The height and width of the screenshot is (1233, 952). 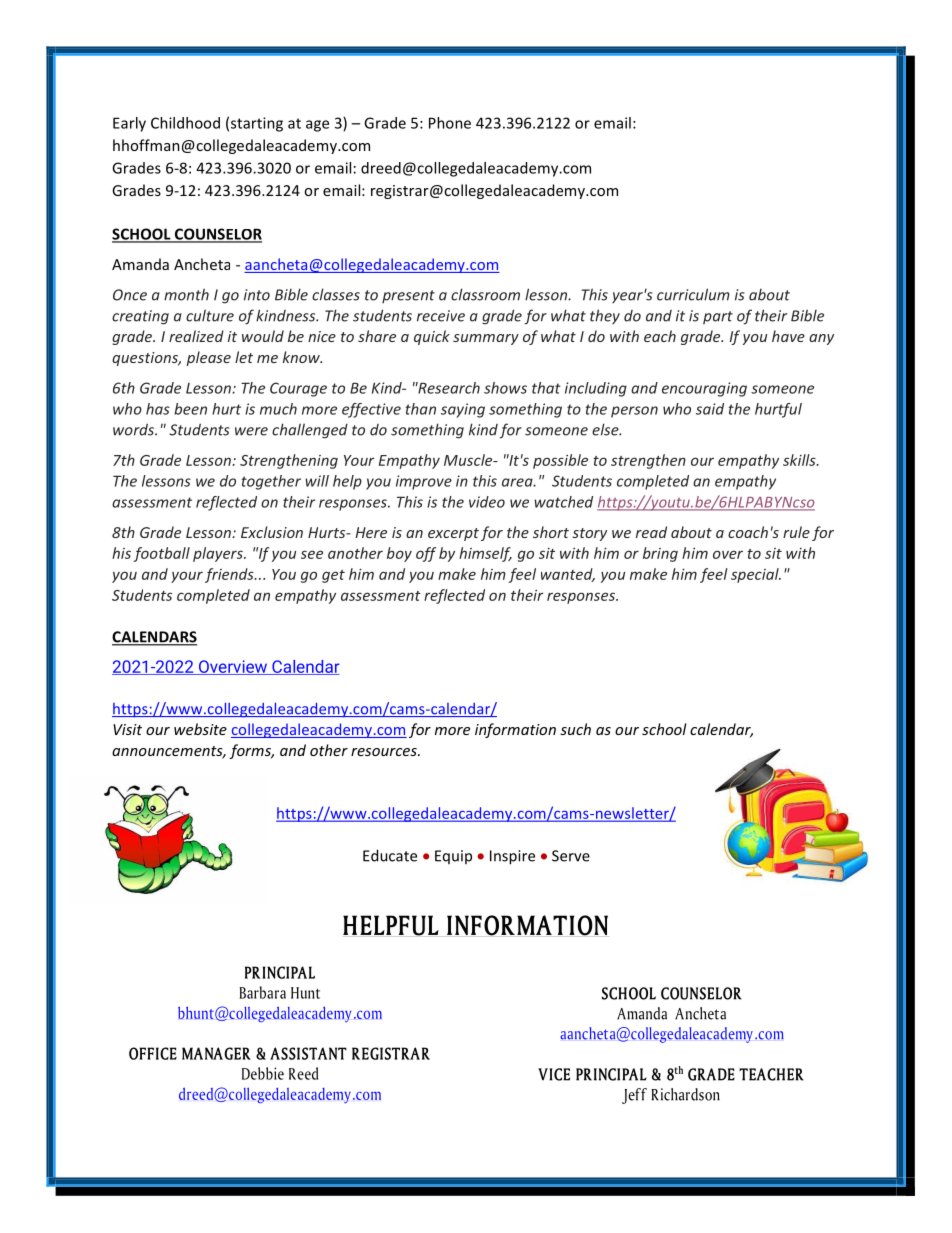 I want to click on himself, so click(x=485, y=554).
